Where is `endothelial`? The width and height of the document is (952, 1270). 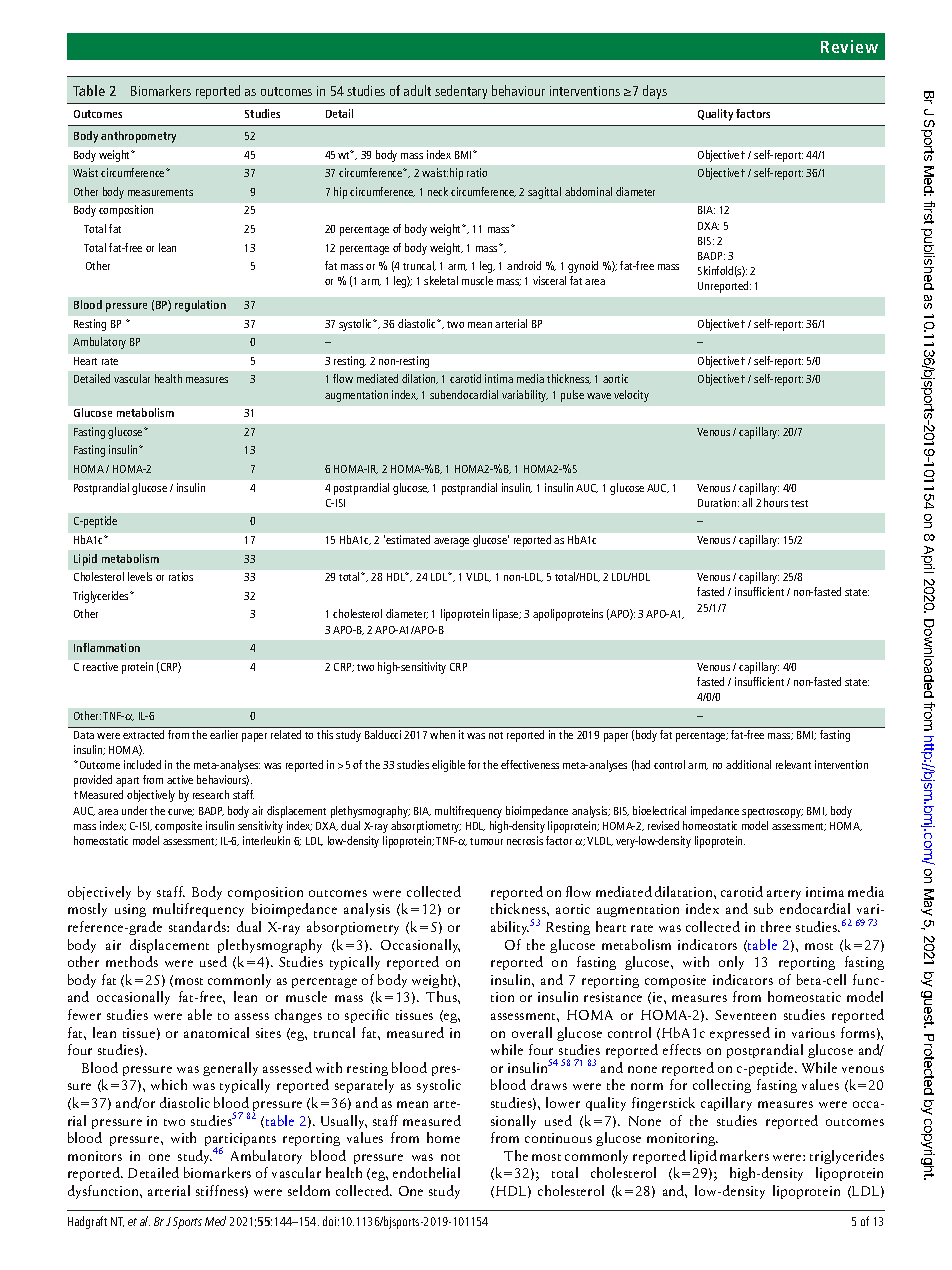
endothelial is located at coordinates (426, 1172).
